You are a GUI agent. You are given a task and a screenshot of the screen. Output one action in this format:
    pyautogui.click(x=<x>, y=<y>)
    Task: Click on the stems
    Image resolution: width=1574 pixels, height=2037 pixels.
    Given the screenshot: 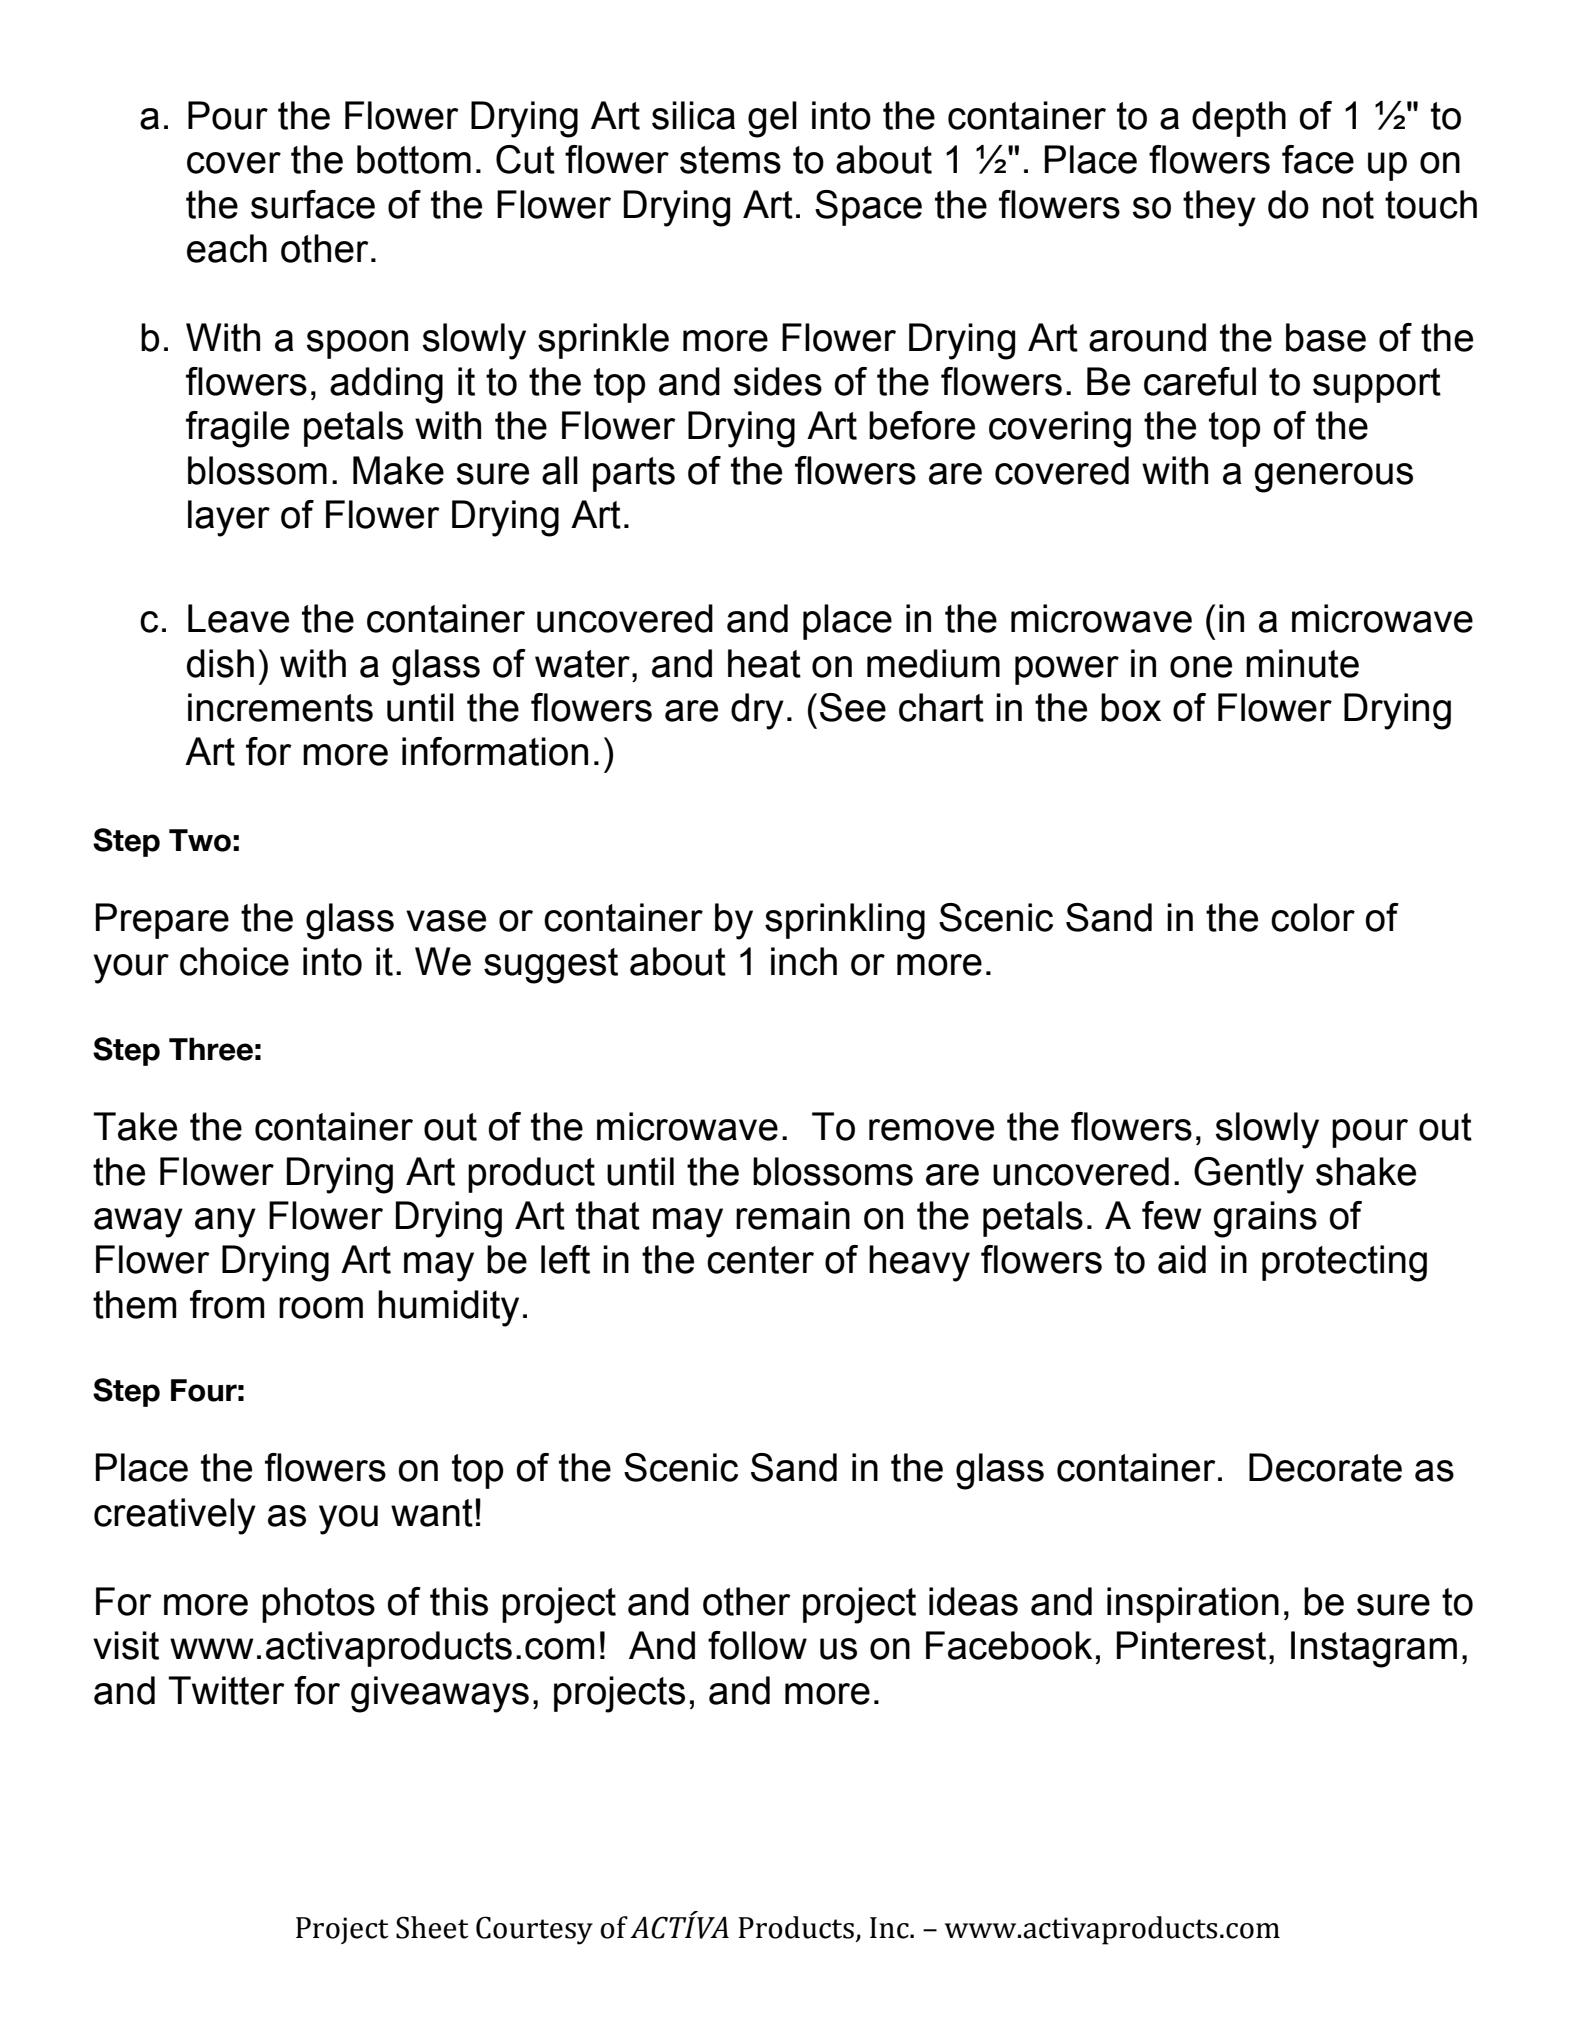 What is the action you would take?
    pyautogui.click(x=730, y=160)
